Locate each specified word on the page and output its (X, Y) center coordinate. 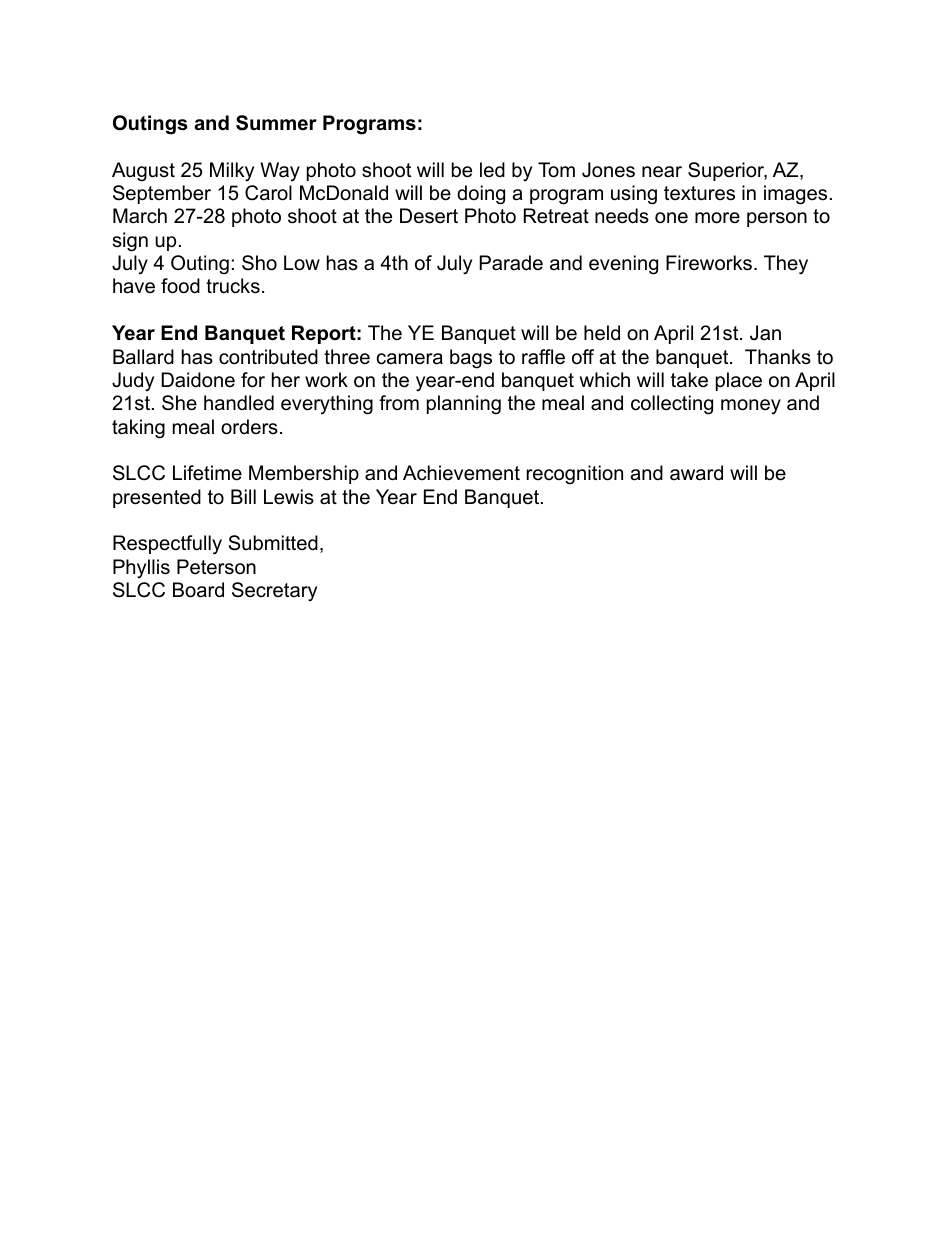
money (751, 407)
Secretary (274, 591)
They (786, 265)
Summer (276, 123)
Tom (556, 170)
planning (464, 405)
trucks (233, 286)
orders (249, 427)
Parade (511, 263)
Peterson (216, 567)
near (662, 172)
